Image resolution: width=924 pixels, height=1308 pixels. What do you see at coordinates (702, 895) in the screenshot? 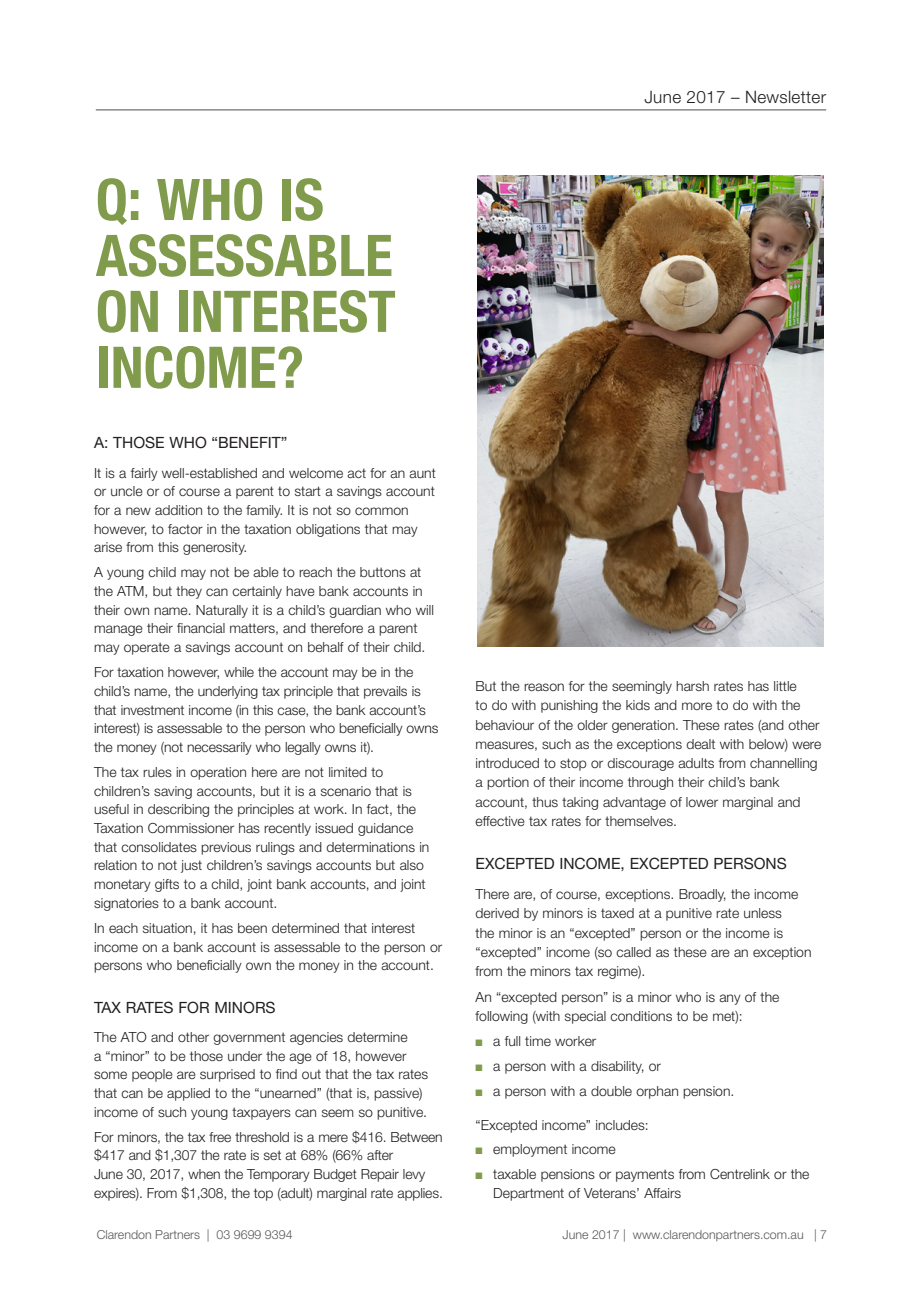
I see `Broadly` at bounding box center [702, 895].
